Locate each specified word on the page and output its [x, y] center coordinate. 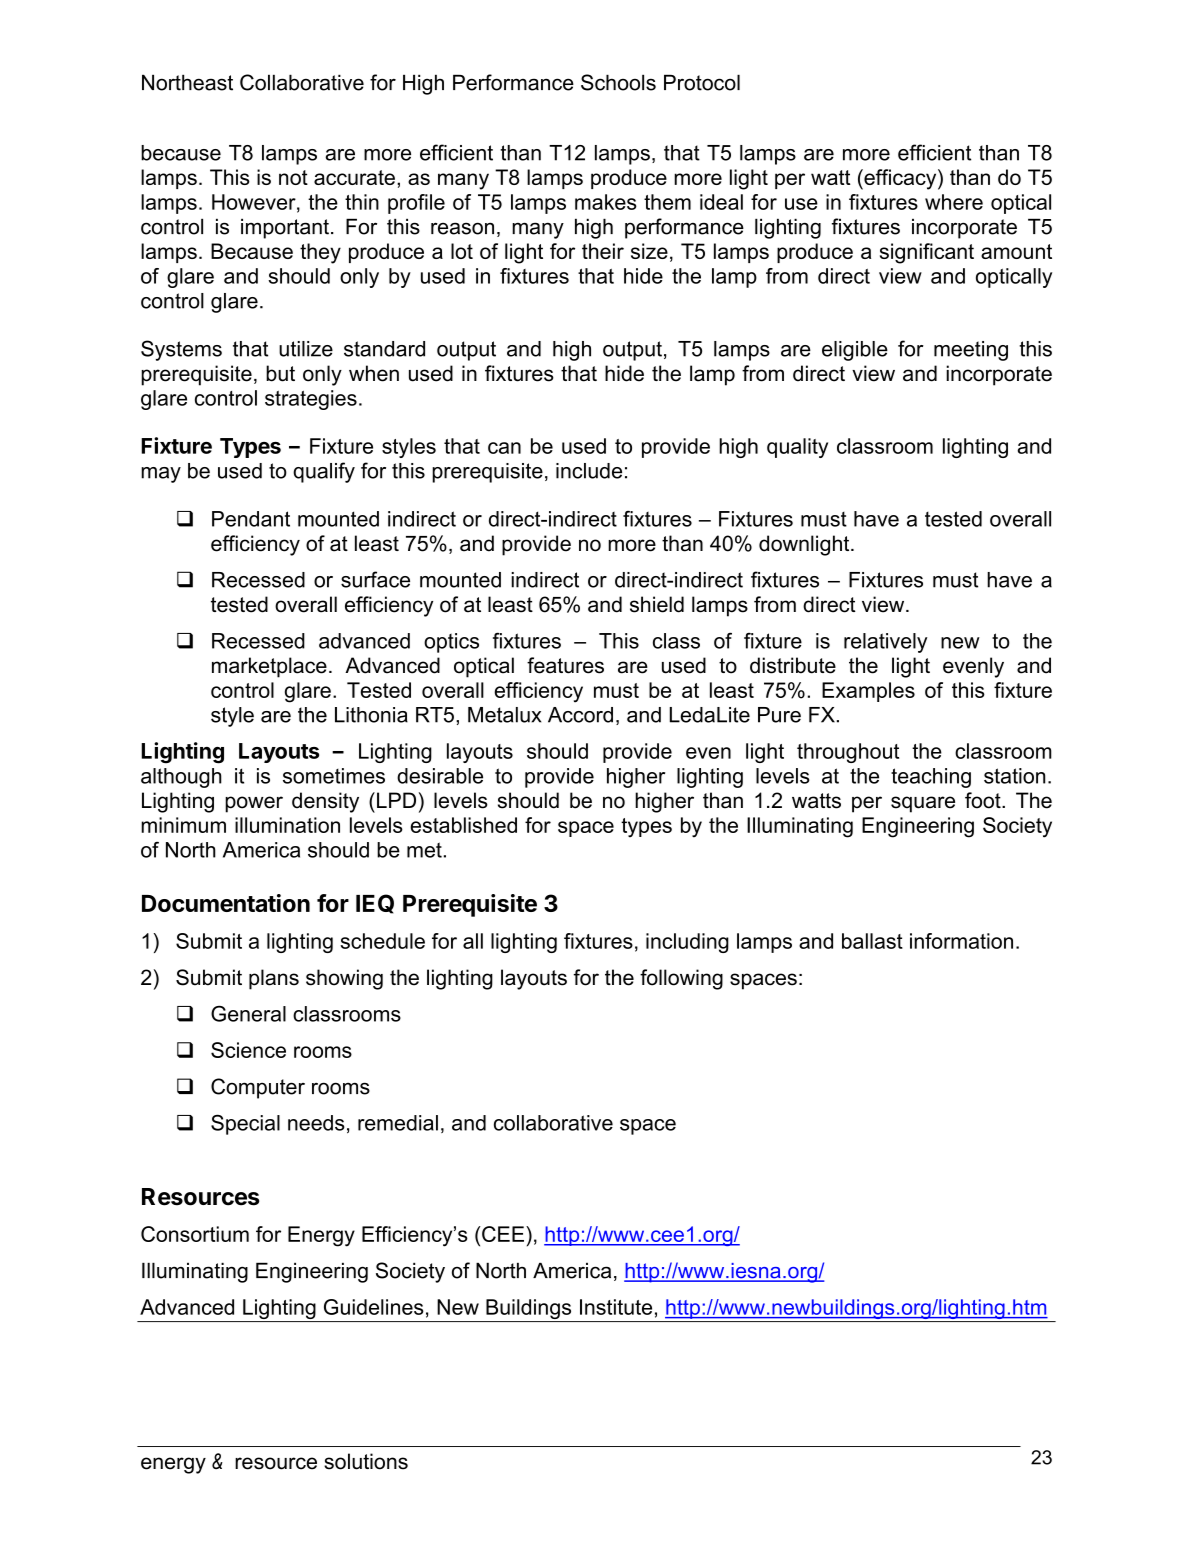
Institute [616, 1307]
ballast [872, 941]
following [681, 979]
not [293, 177]
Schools [618, 82]
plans [274, 979]
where [954, 202]
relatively [885, 643]
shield [657, 604]
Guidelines [374, 1307]
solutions [366, 1461]
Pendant [251, 519]
